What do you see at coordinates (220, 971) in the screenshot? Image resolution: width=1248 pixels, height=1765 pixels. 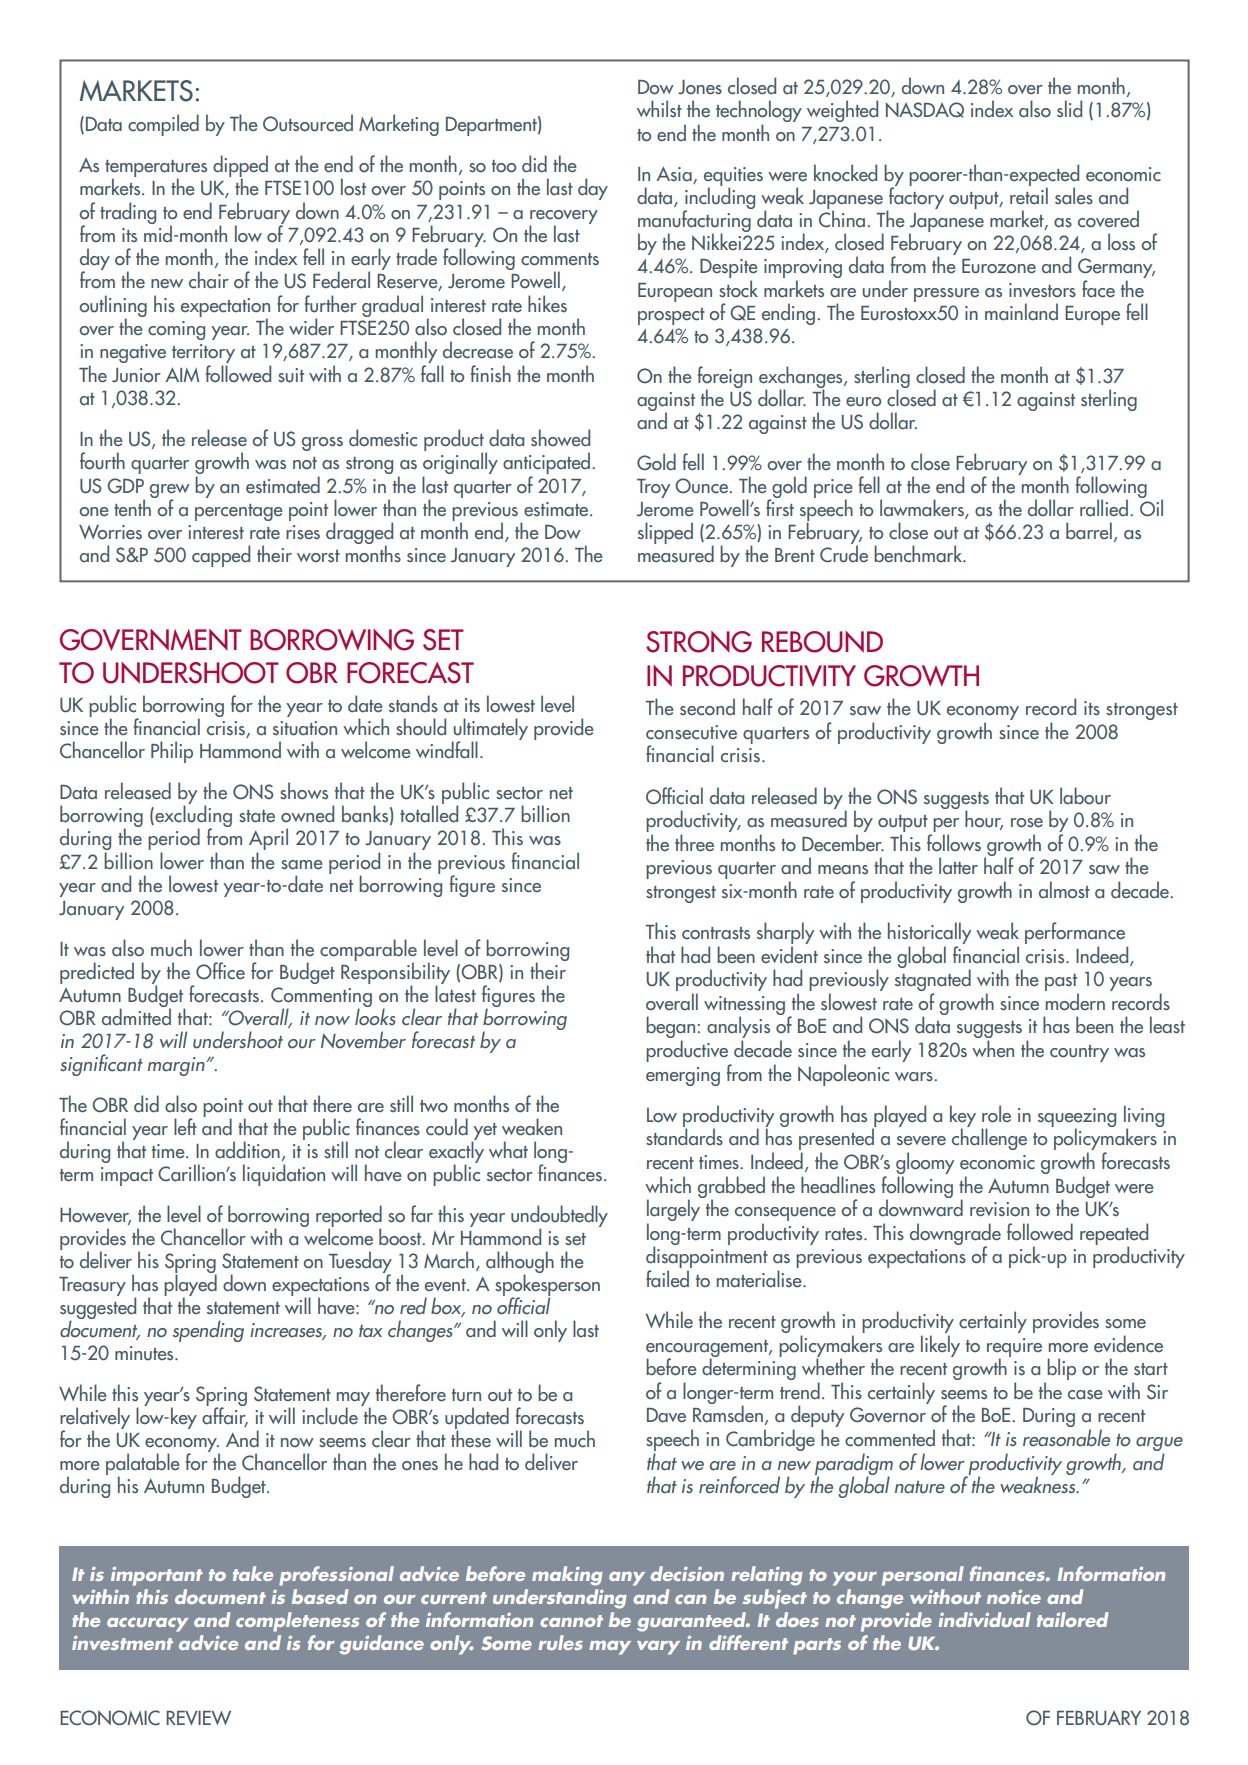 I see `Office` at bounding box center [220, 971].
